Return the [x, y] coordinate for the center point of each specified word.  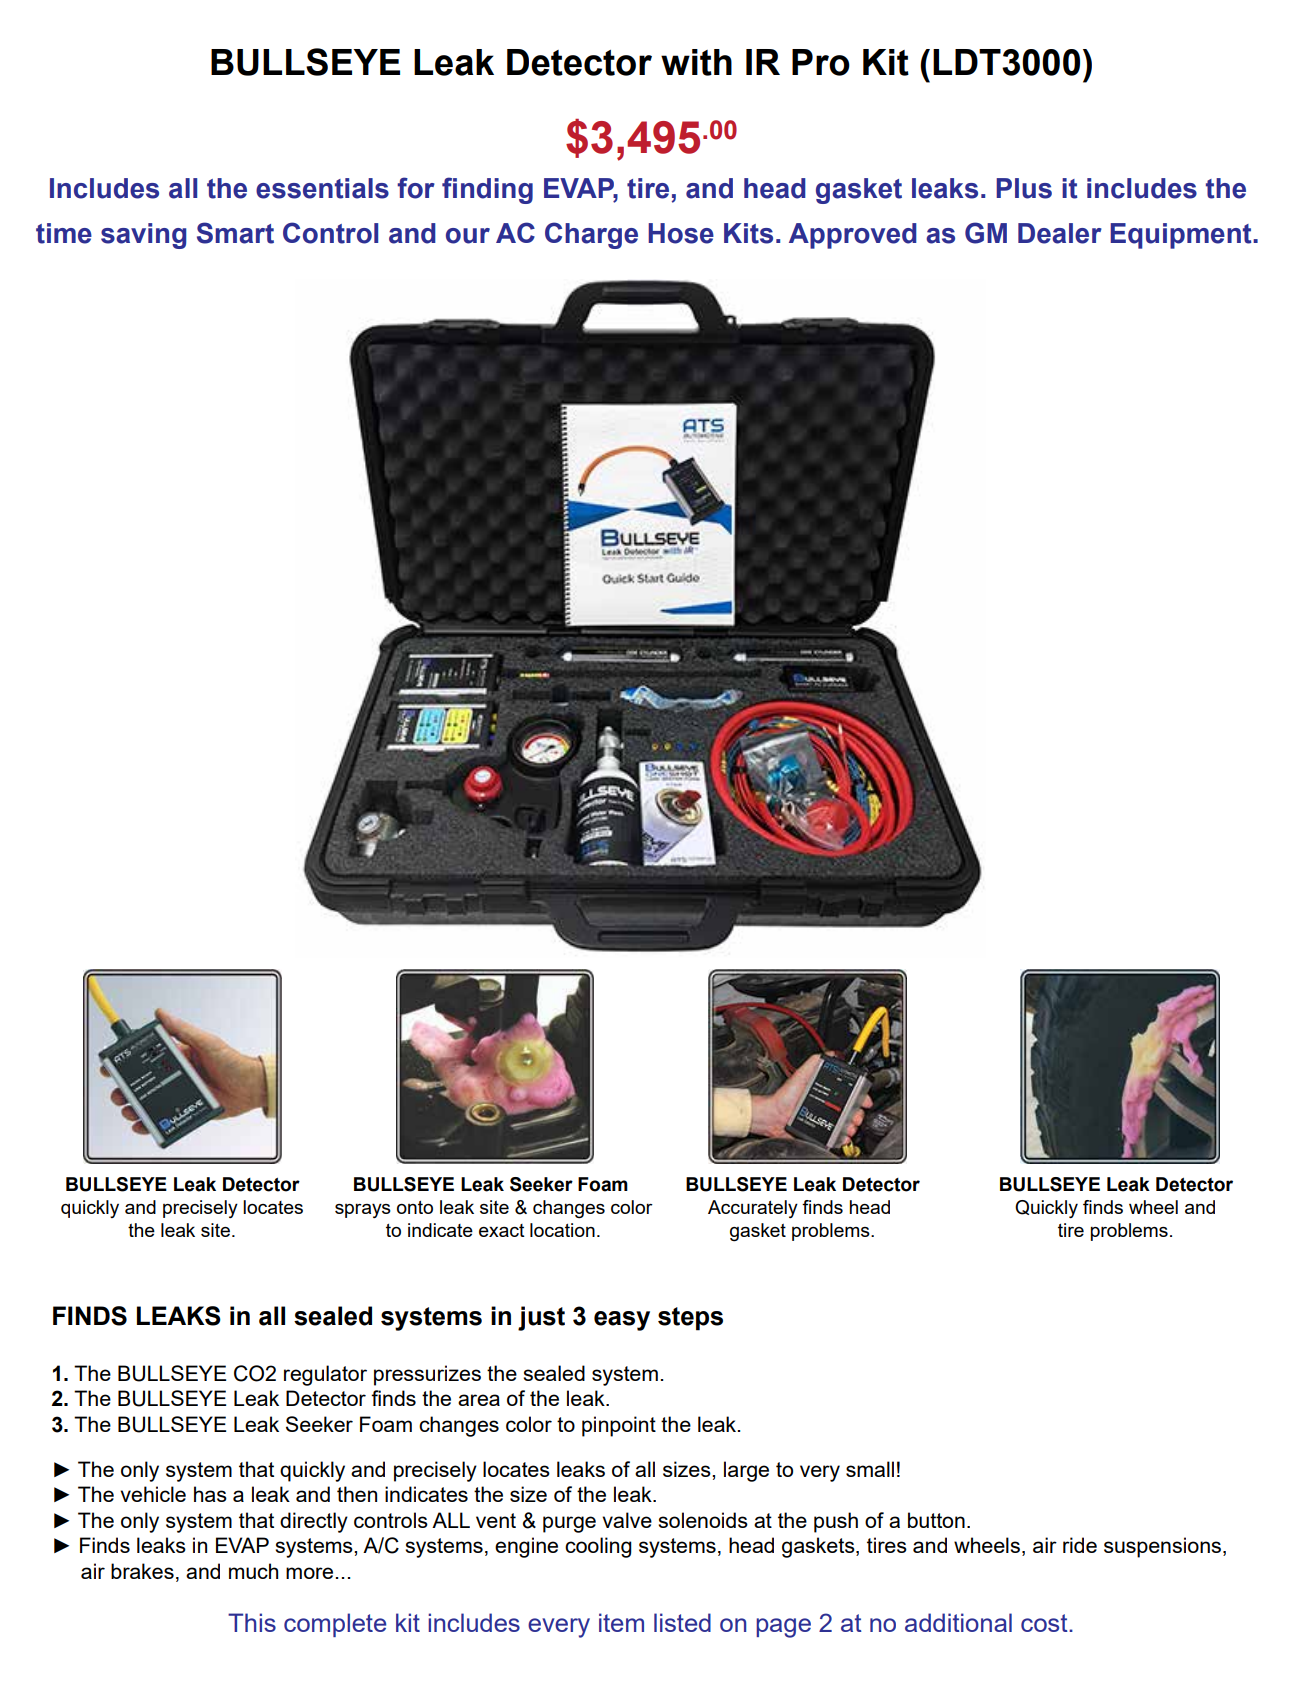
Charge [591, 235]
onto [415, 1207]
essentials [322, 188]
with [696, 62]
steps [690, 1319]
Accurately [753, 1209]
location [562, 1230]
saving [144, 236]
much [253, 1571]
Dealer [1060, 233]
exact [502, 1230]
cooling [598, 1547]
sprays [363, 1210]
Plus [1024, 188]
